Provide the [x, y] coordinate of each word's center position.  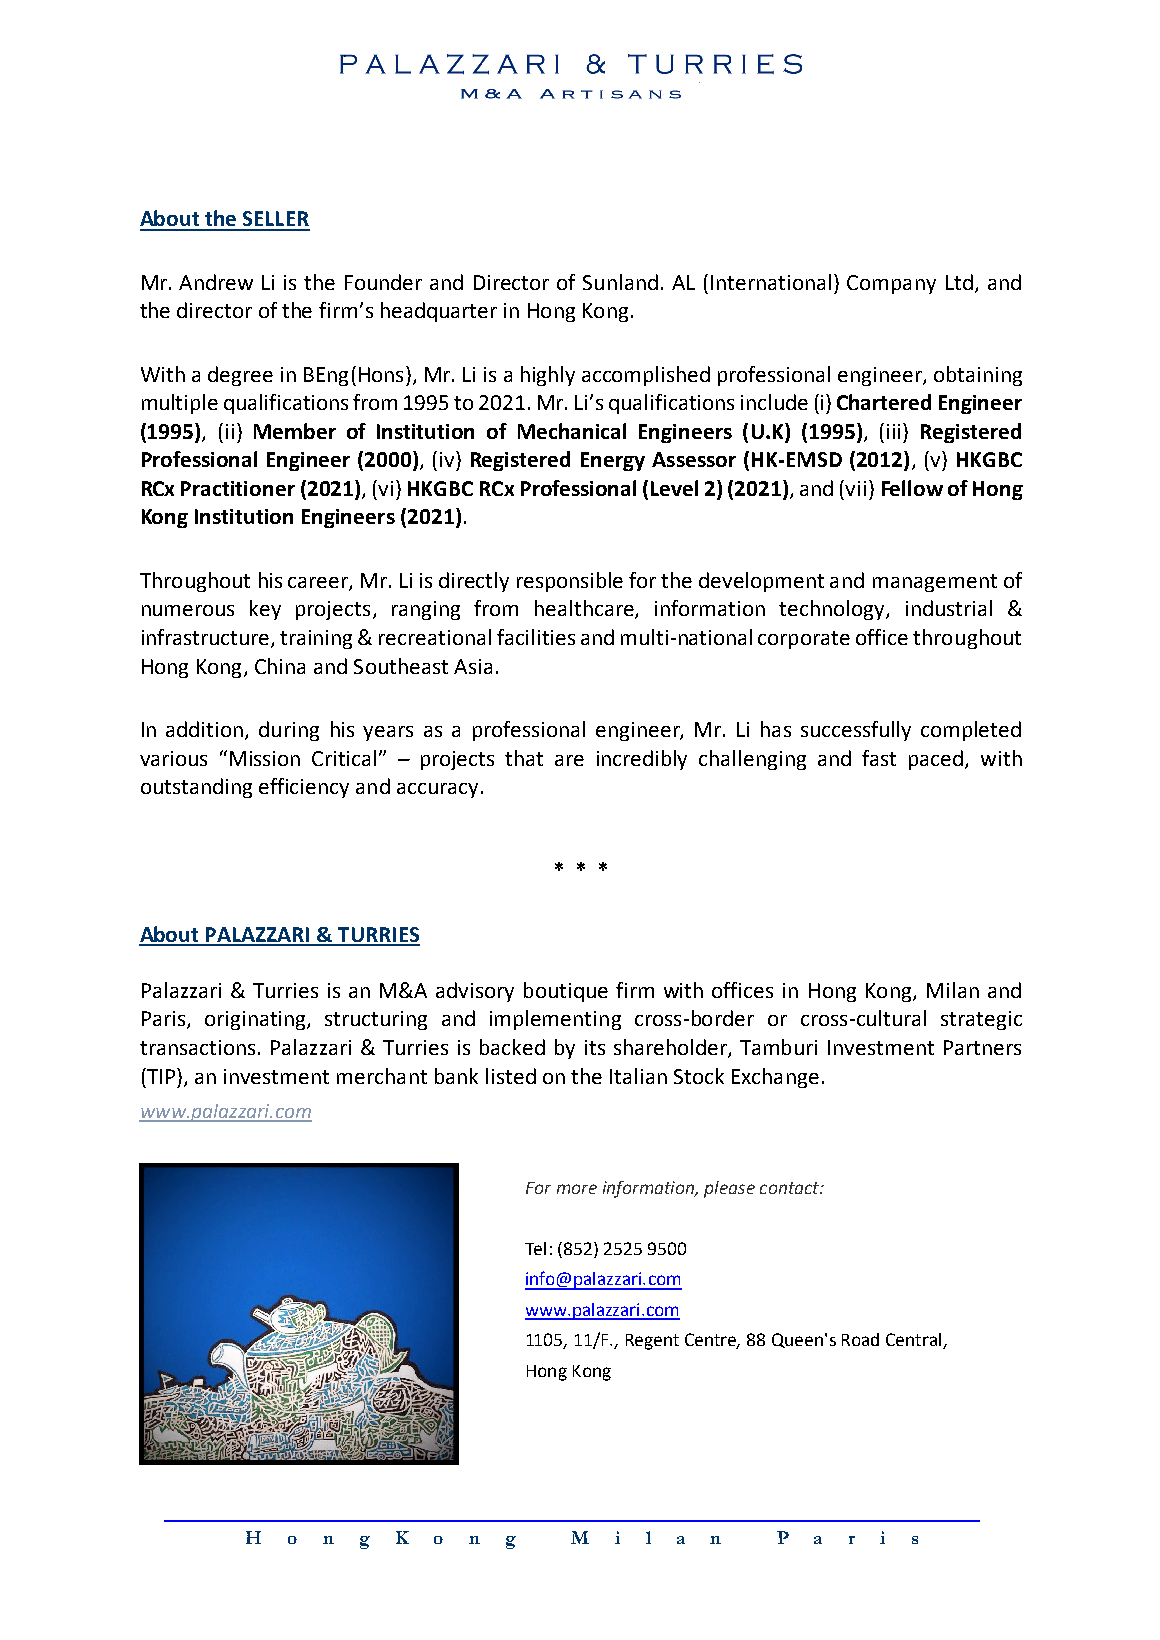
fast [879, 758]
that [524, 758]
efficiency [304, 788]
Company [891, 284]
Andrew [216, 282]
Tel [535, 1248]
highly [548, 376]
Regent [652, 1342]
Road [860, 1339]
